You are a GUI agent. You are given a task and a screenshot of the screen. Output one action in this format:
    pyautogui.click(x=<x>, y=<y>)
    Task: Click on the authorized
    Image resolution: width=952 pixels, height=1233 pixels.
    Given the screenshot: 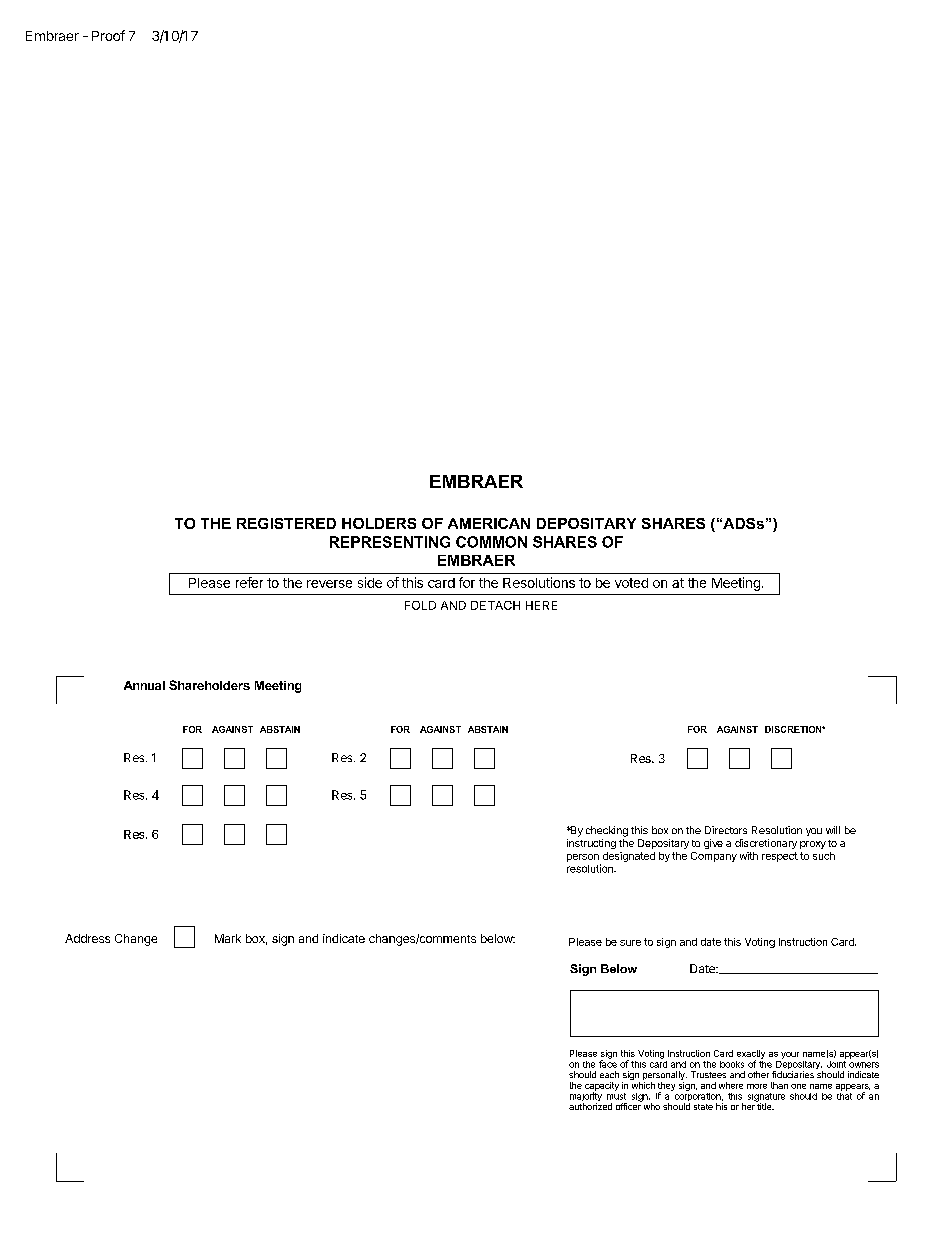 What is the action you would take?
    pyautogui.click(x=590, y=1106)
